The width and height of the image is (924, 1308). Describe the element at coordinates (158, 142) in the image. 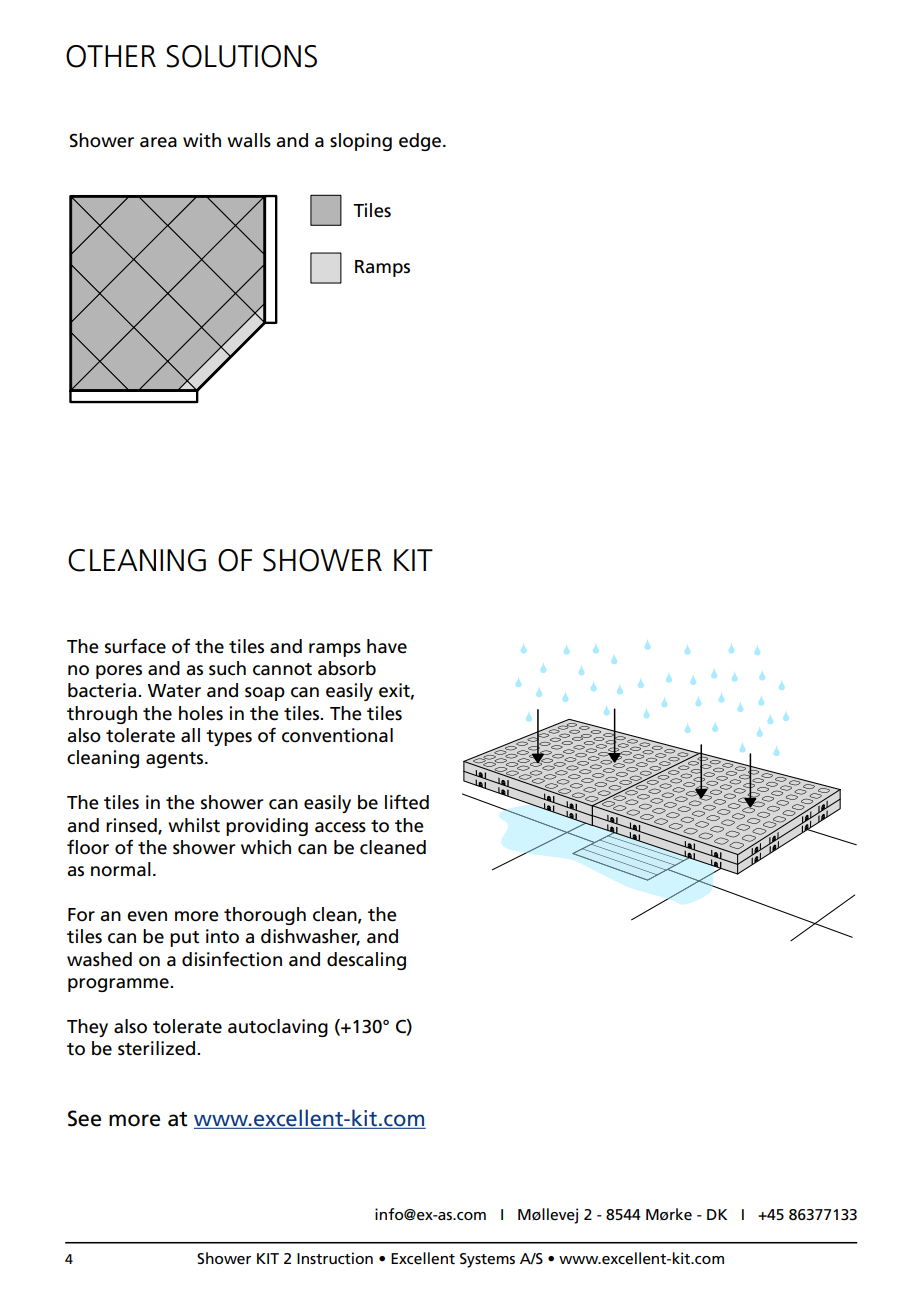

I see `area` at that location.
